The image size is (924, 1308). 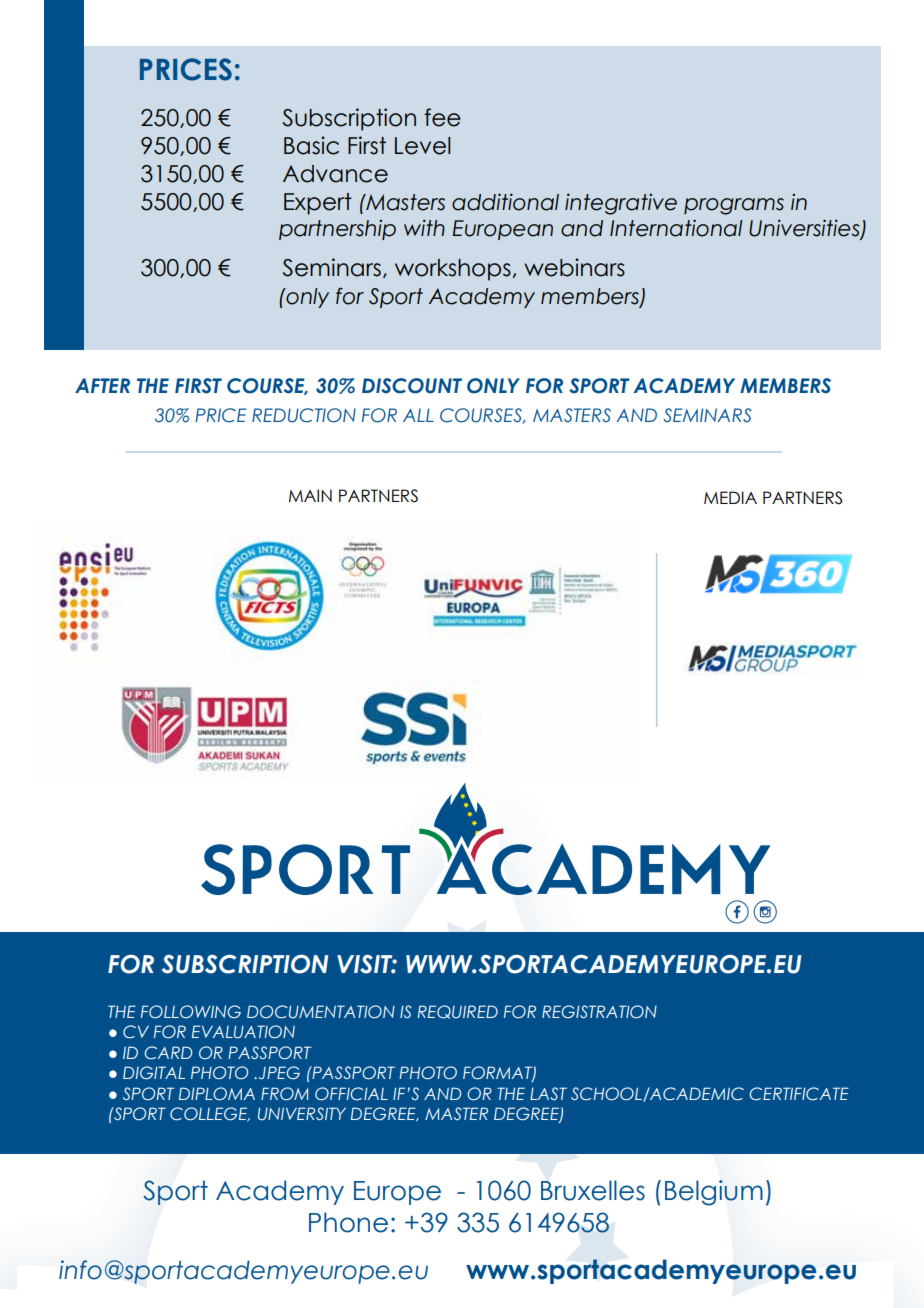 I want to click on REDUCTION, so click(x=304, y=415).
